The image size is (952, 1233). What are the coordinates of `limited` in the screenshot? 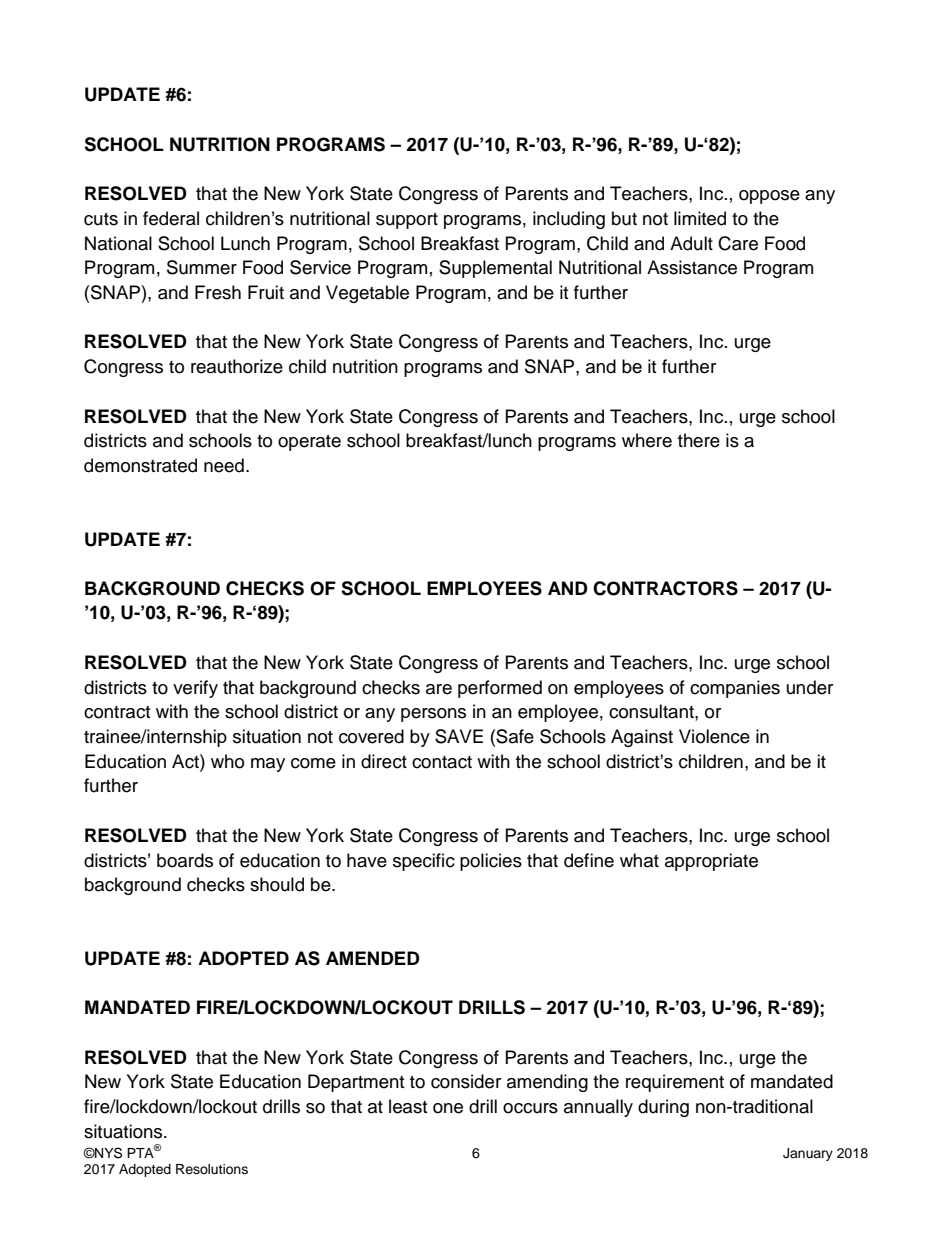 It's located at (700, 218).
